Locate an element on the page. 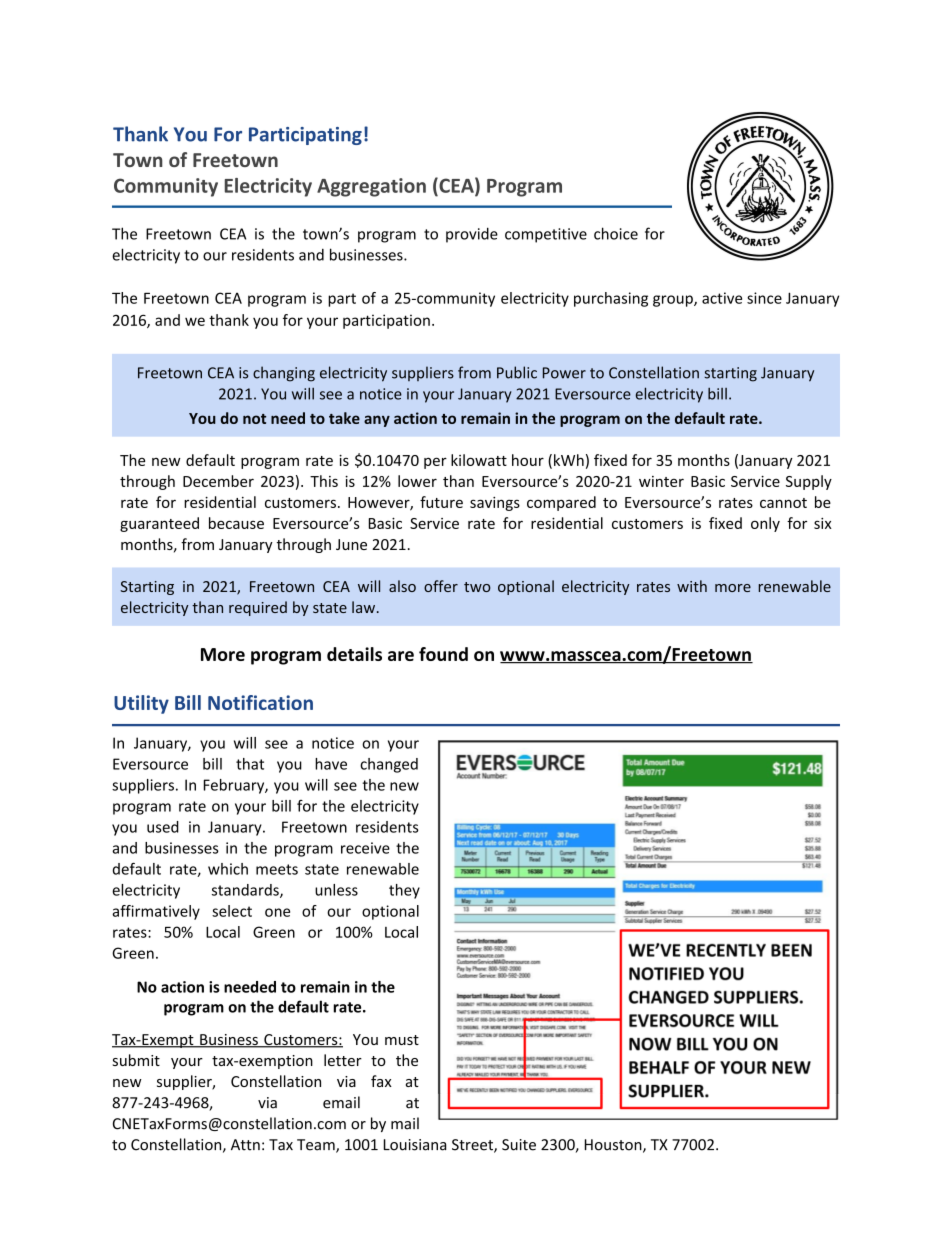  used is located at coordinates (163, 827).
